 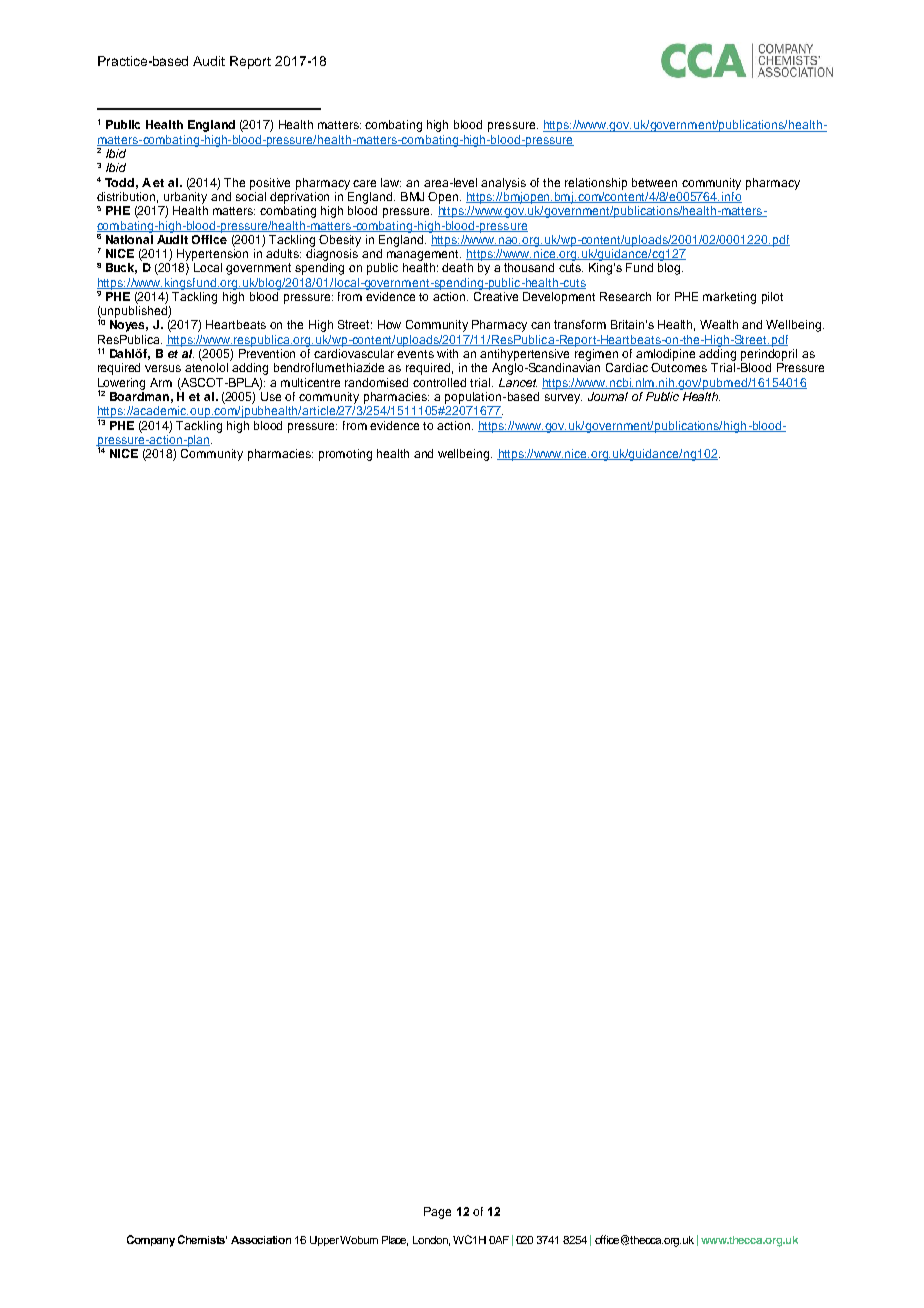 I want to click on management, so click(x=424, y=255).
